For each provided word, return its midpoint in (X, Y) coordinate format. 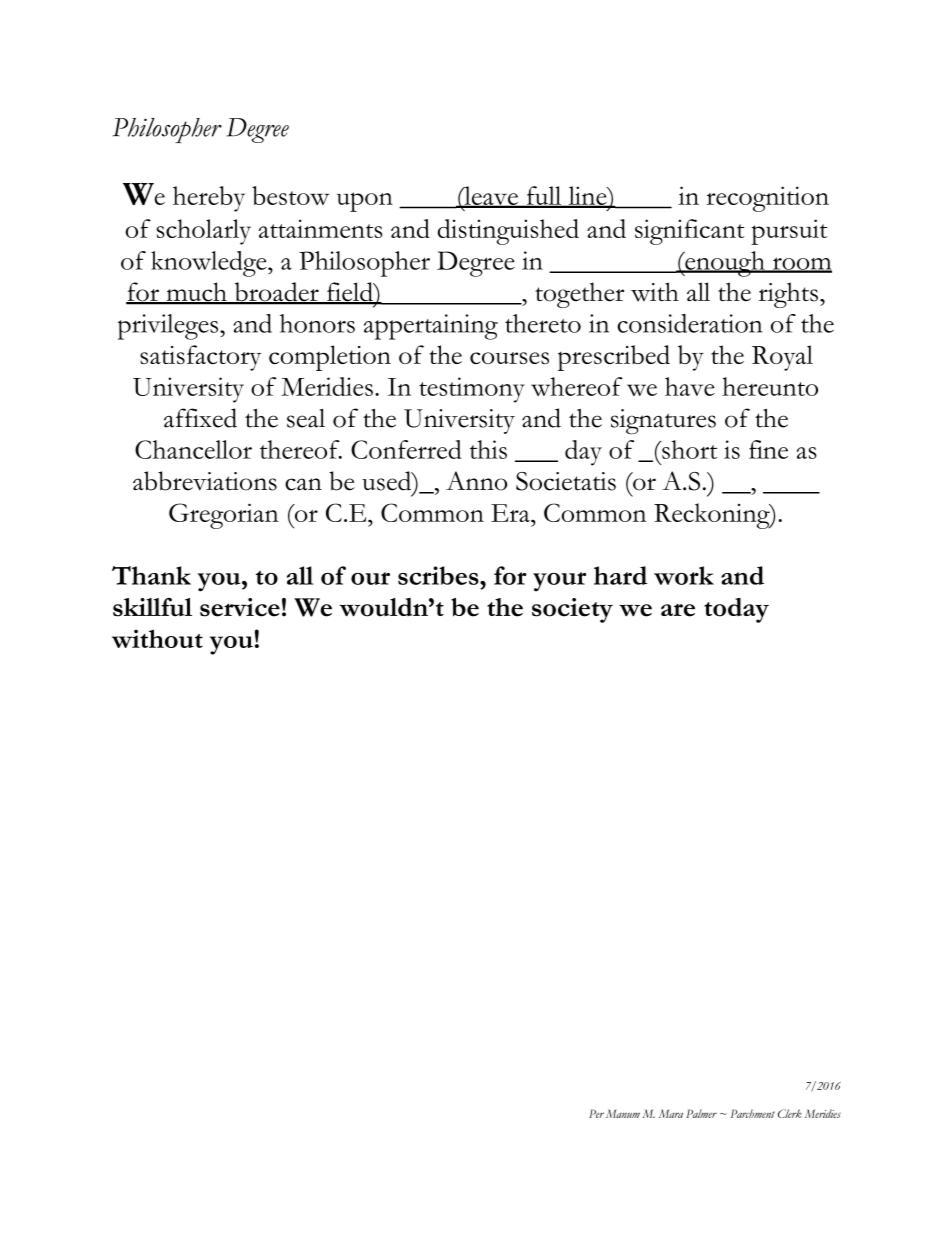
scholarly (204, 232)
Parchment (753, 1113)
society (572, 610)
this (488, 449)
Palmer (701, 1113)
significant (689, 232)
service (240, 607)
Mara (671, 1113)
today (736, 610)
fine (768, 449)
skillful (152, 607)
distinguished (508, 232)
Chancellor (193, 449)
